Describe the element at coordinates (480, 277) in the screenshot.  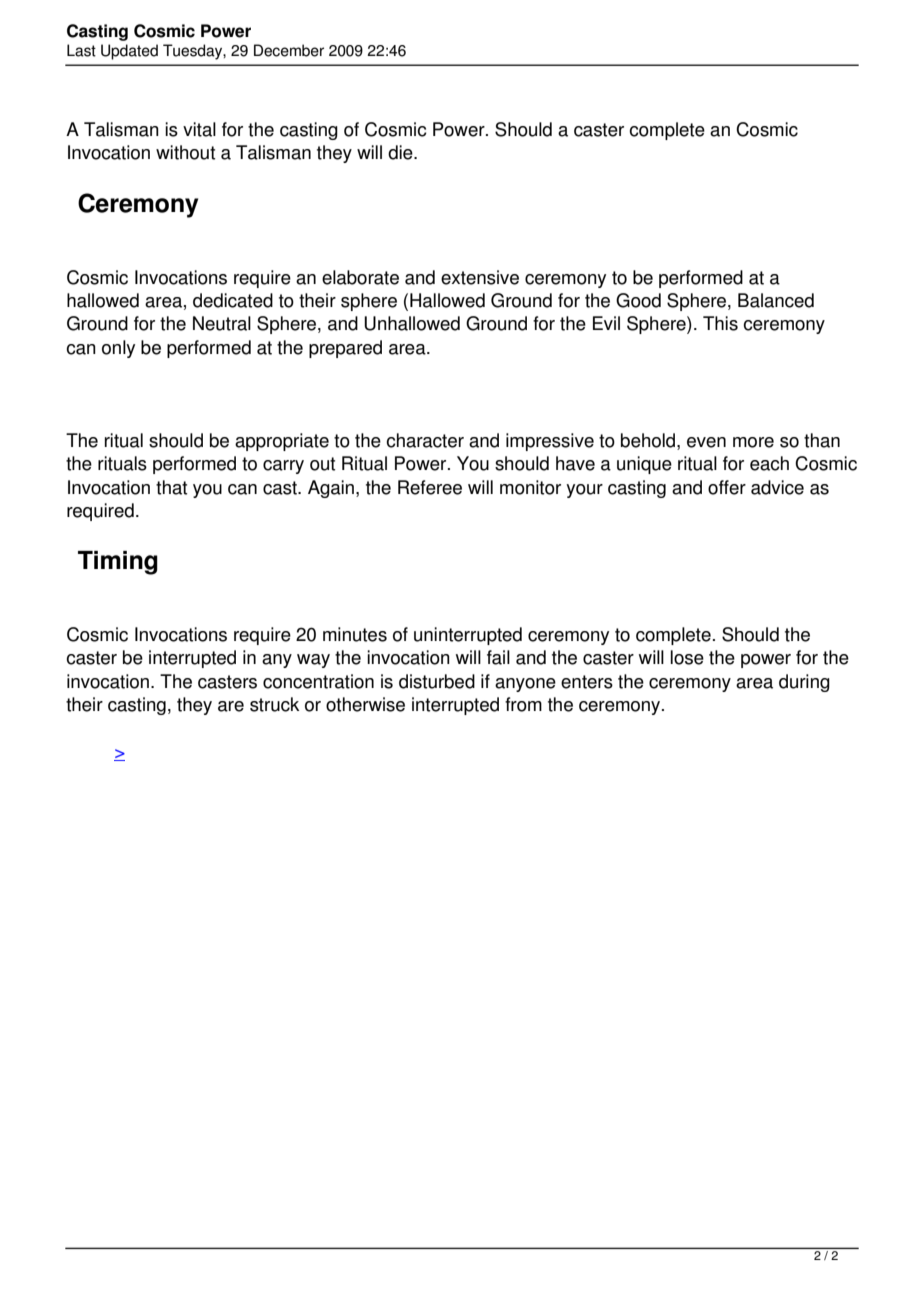
I see `extensive` at that location.
